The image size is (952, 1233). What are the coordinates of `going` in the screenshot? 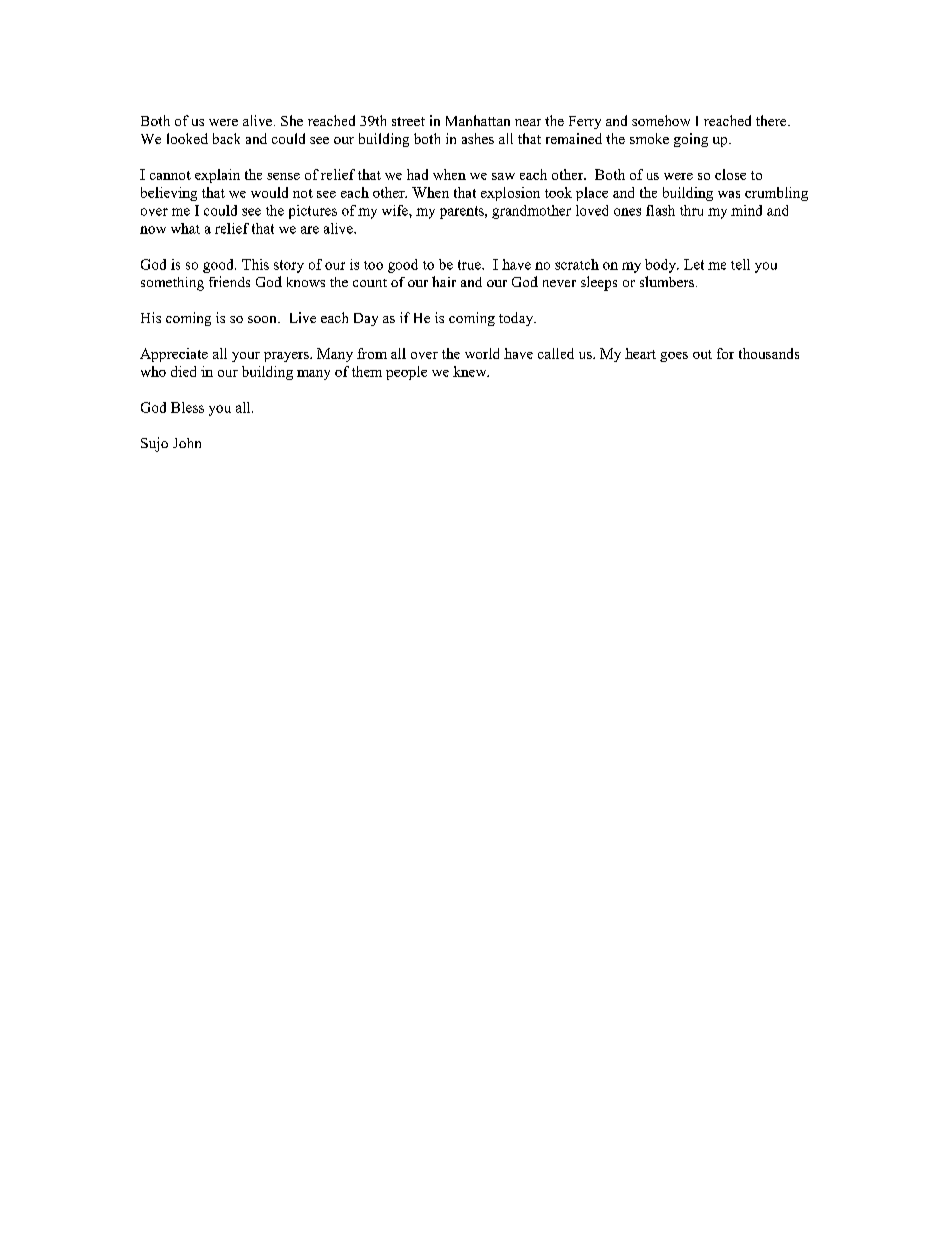 It's located at (691, 140).
